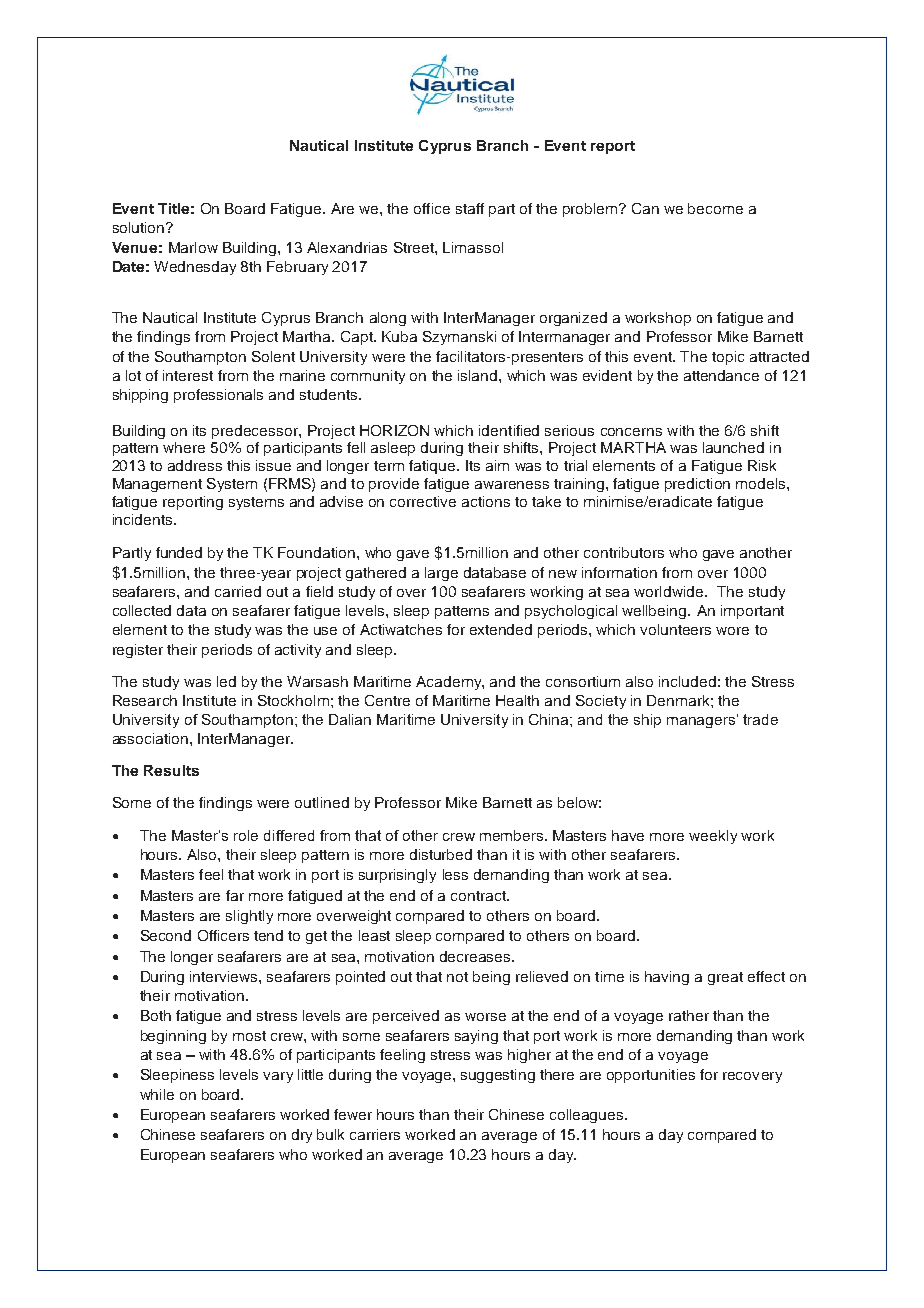 This screenshot has height=1308, width=924. I want to click on weekly, so click(713, 837).
